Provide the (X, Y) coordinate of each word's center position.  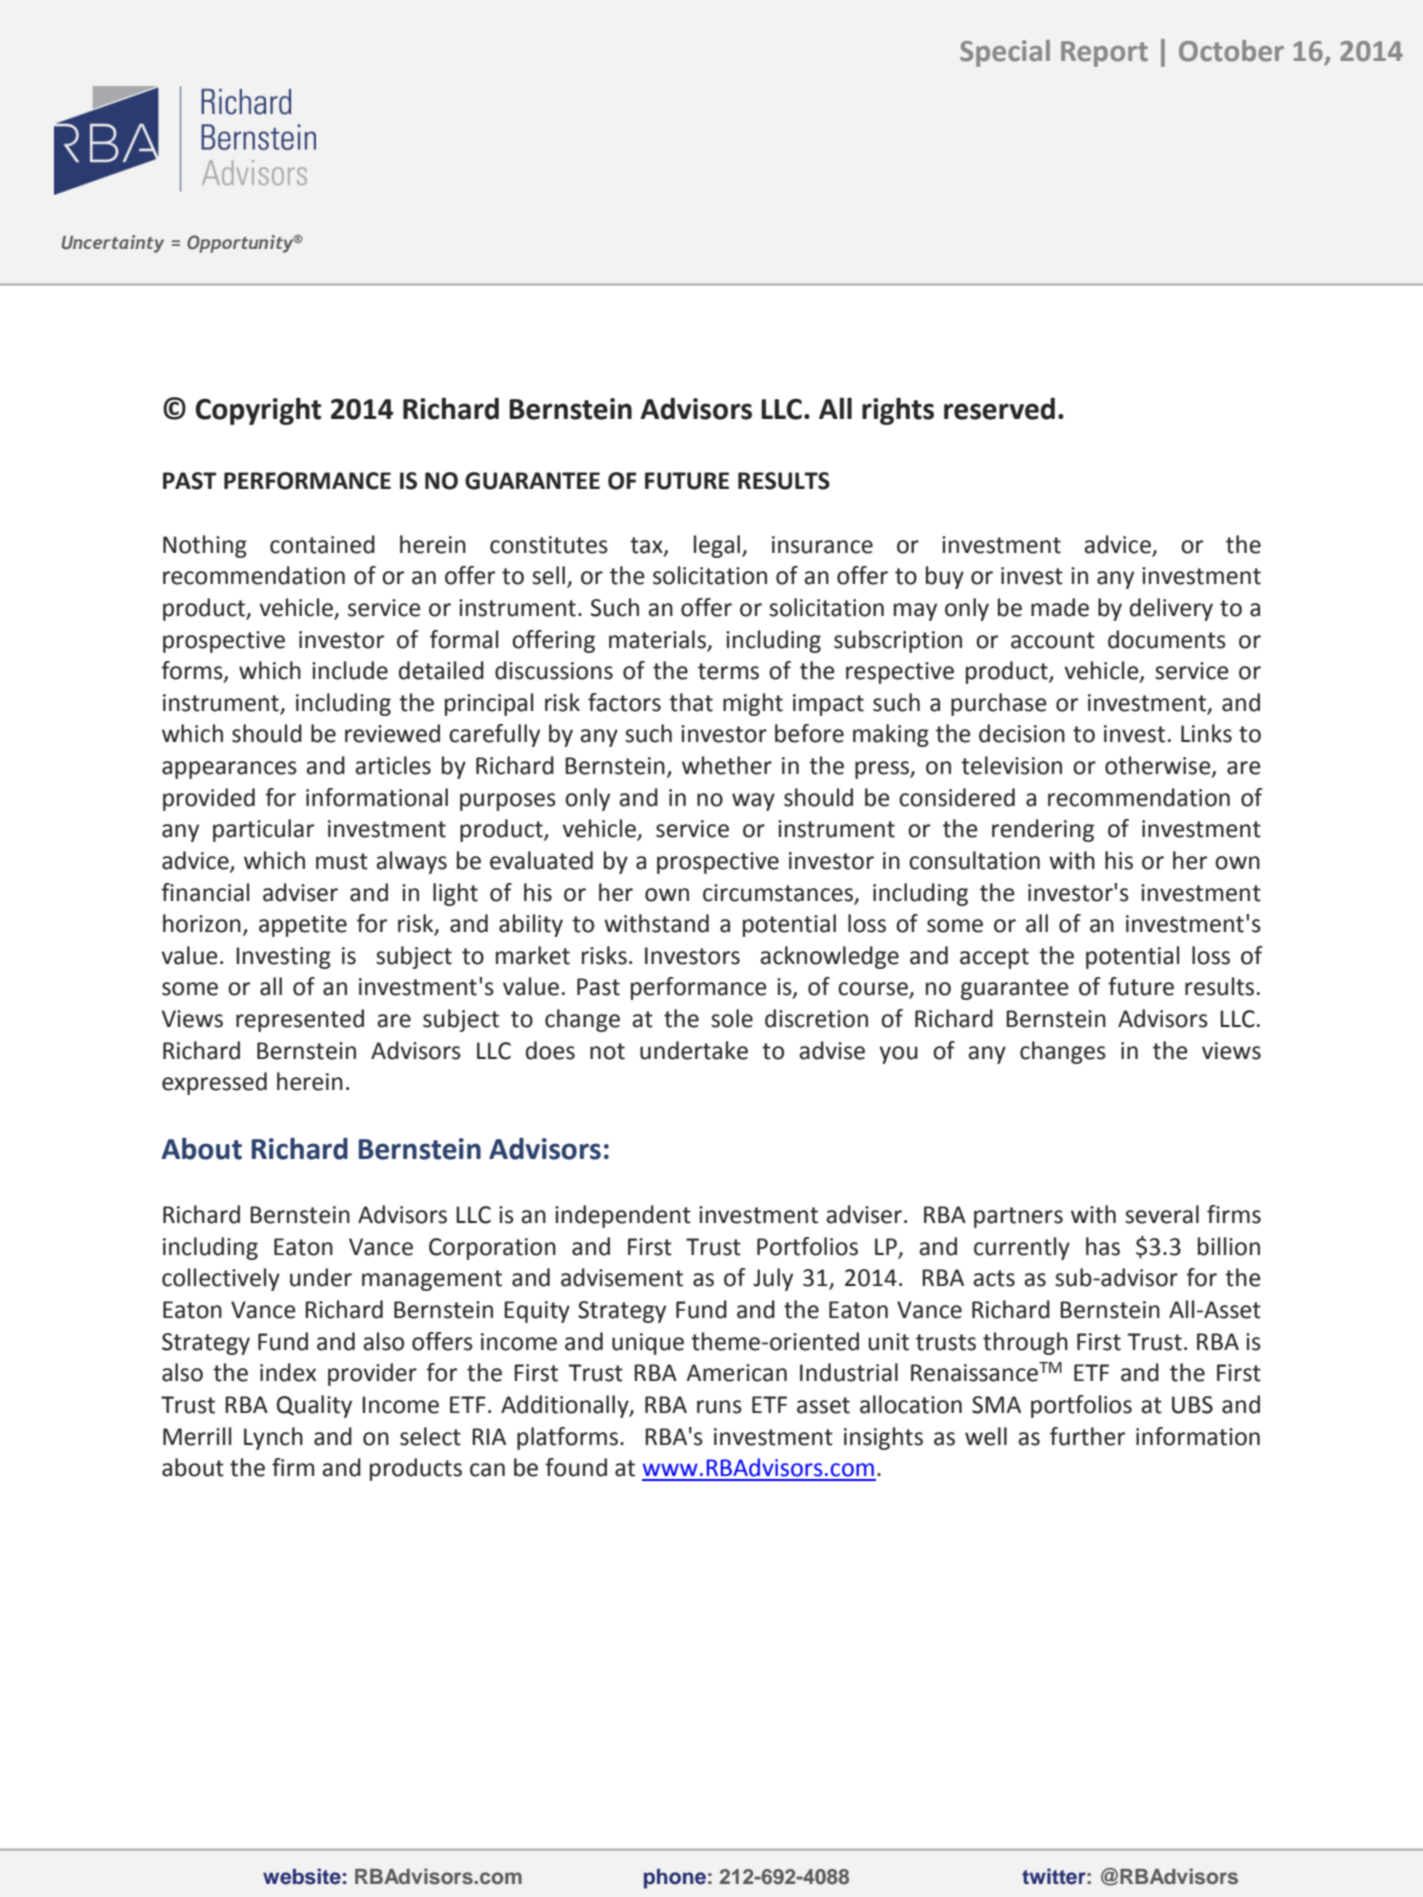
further (1087, 1436)
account (1053, 640)
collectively (221, 1279)
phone (675, 1879)
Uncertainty (113, 244)
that (691, 702)
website (302, 1876)
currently (1022, 1248)
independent (623, 1216)
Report (1104, 54)
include (350, 670)
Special (1005, 53)
